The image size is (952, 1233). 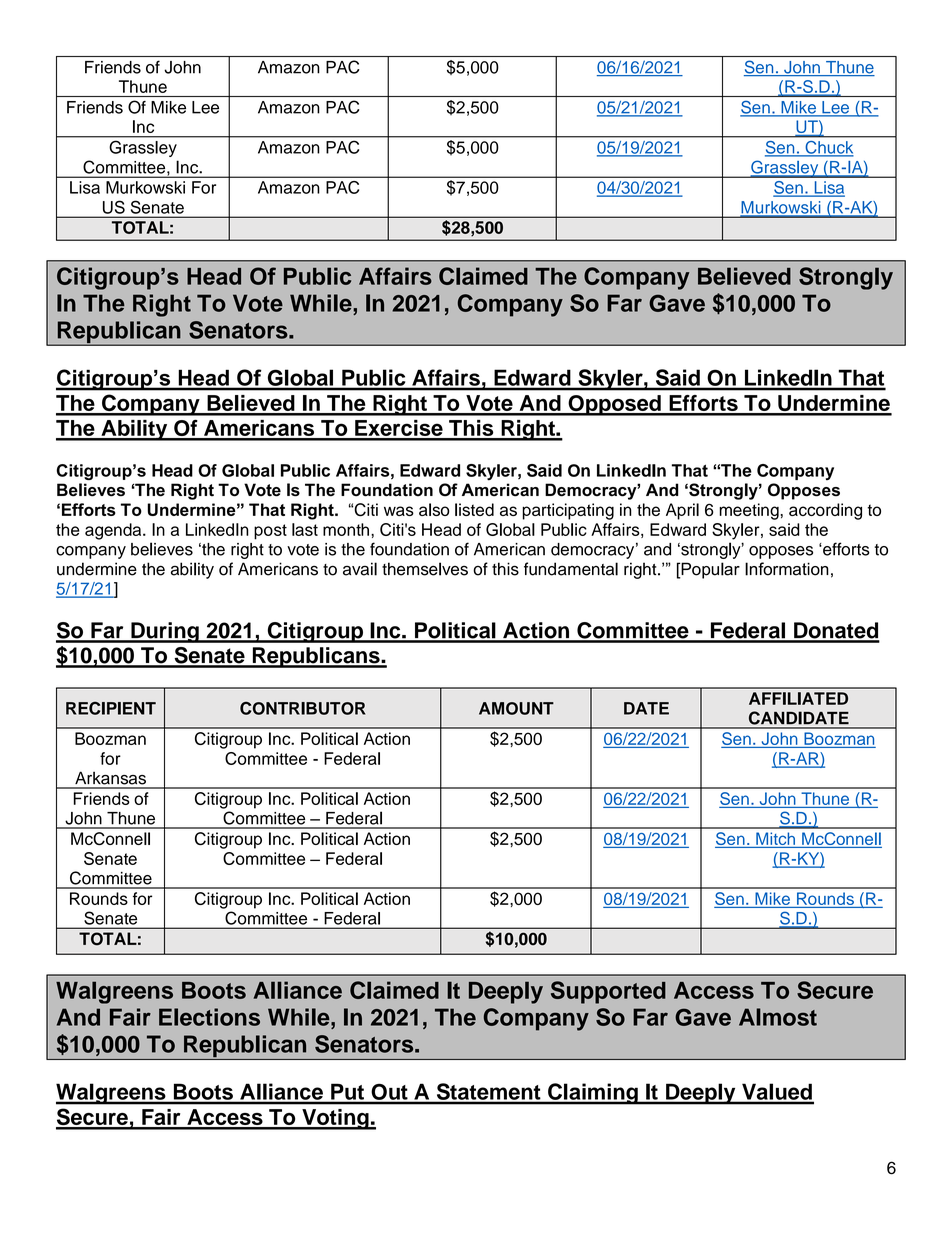 I want to click on Opposed, so click(x=614, y=405).
